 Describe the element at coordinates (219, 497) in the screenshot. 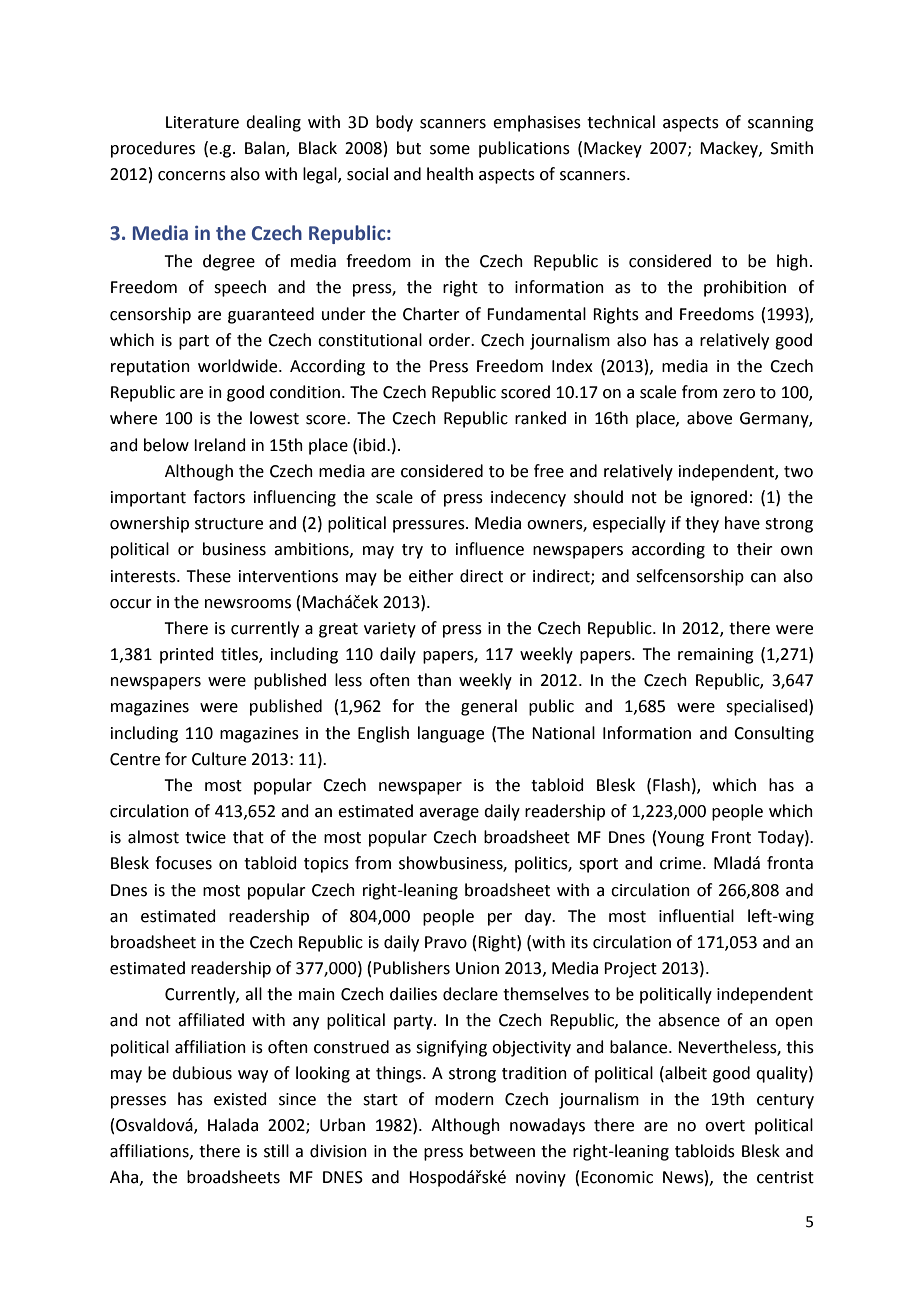

I see `factors` at that location.
